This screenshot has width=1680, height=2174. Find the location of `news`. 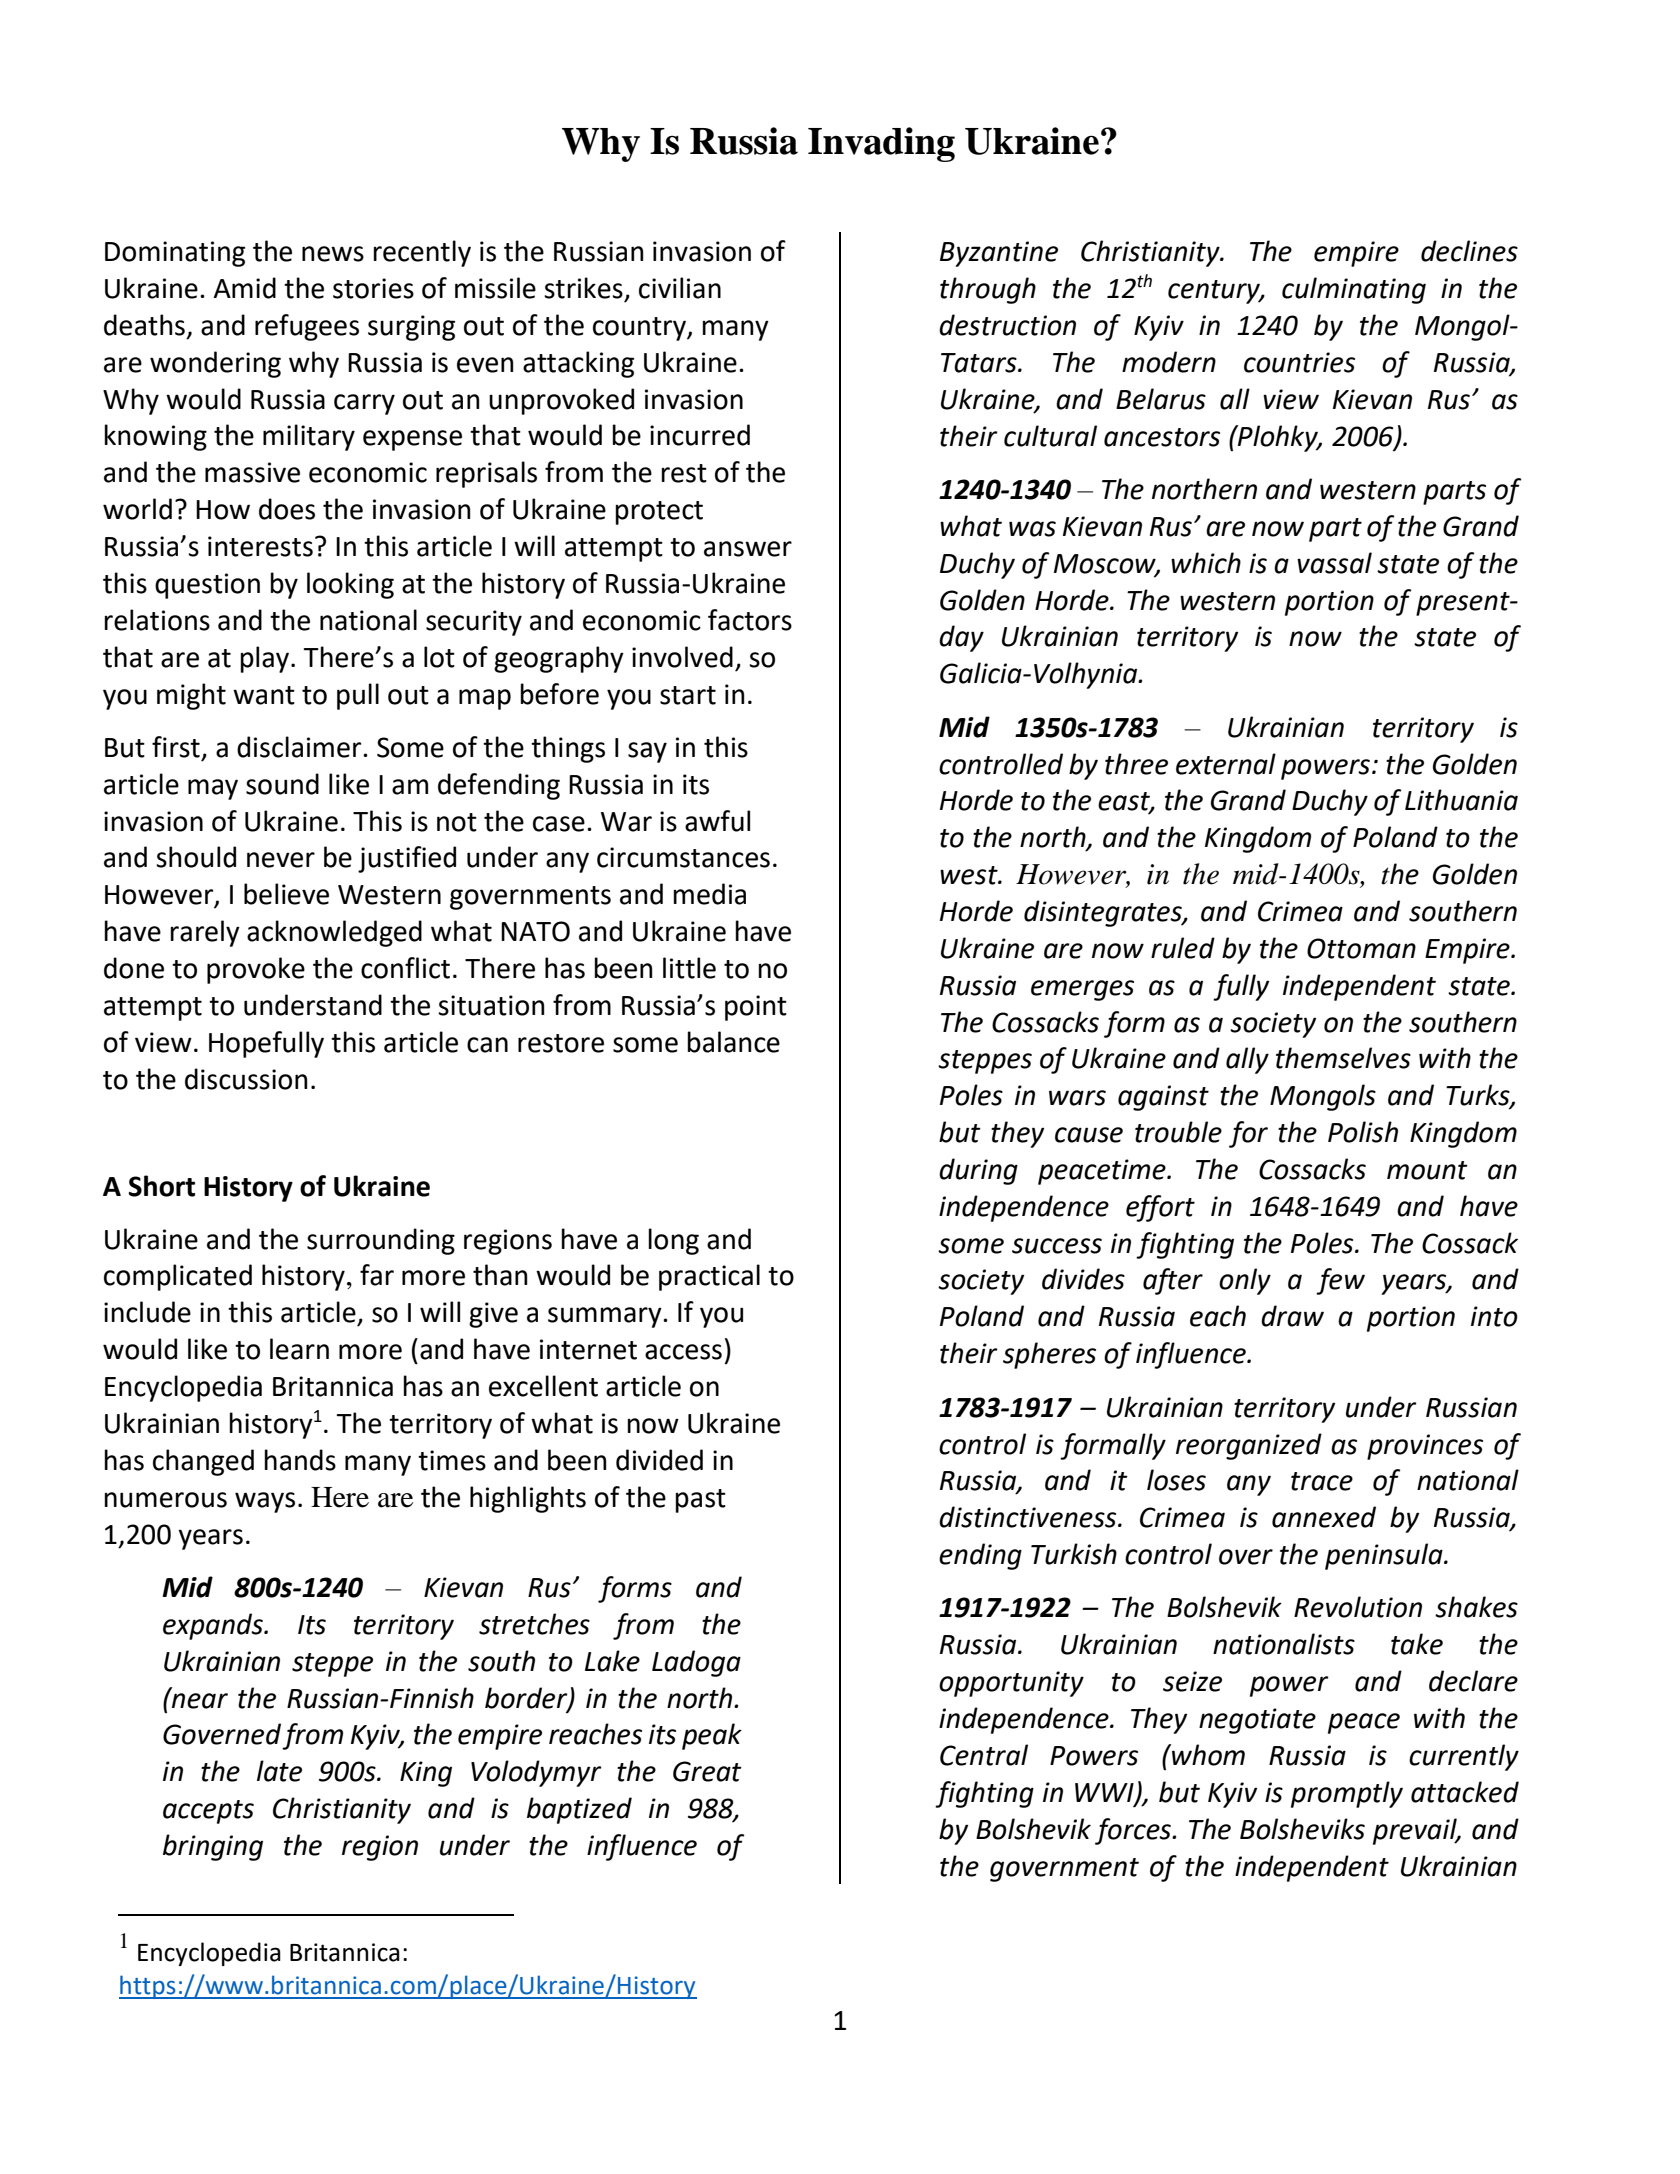

news is located at coordinates (333, 254).
